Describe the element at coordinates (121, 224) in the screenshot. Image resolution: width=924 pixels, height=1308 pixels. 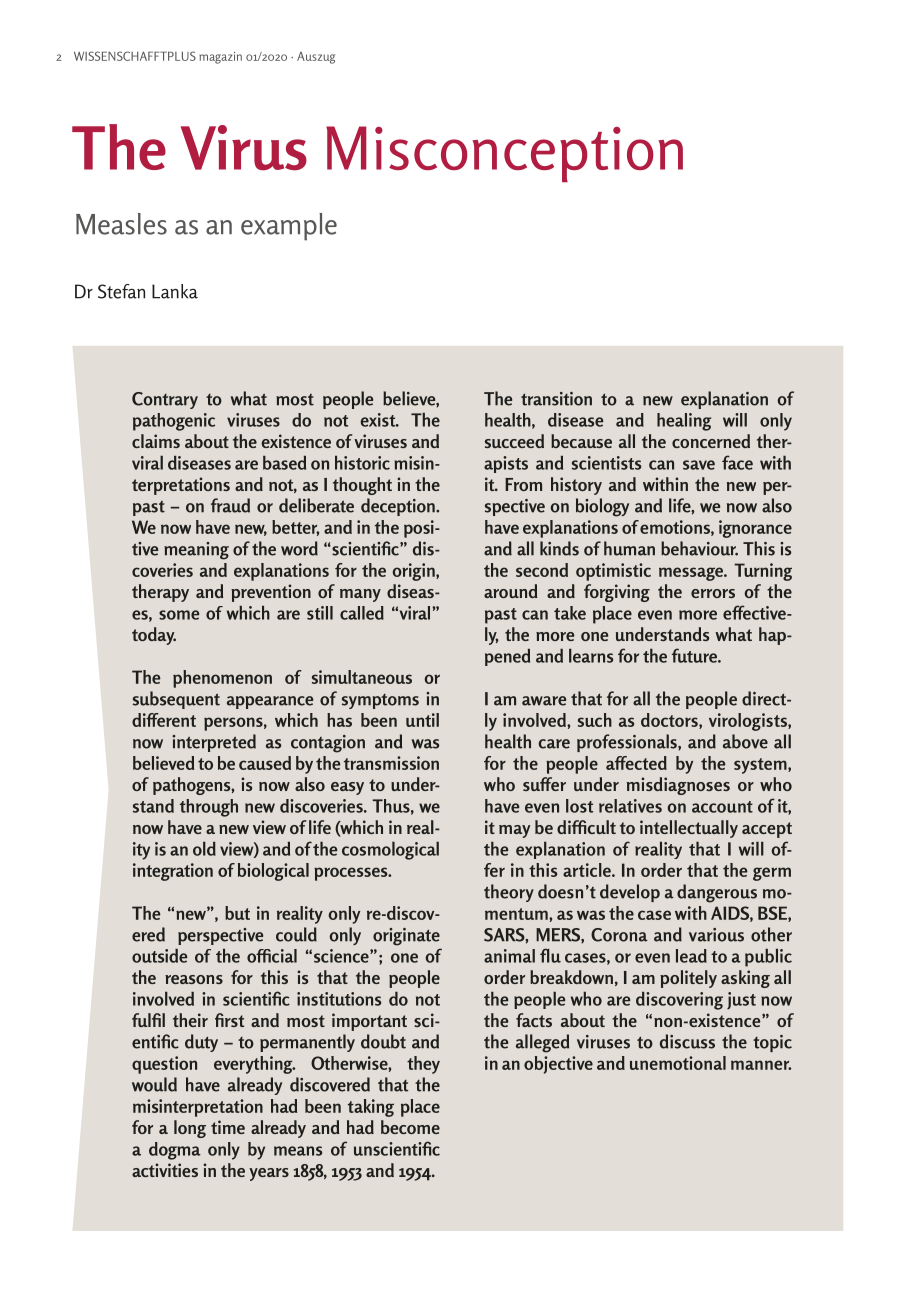
I see `Measles` at that location.
